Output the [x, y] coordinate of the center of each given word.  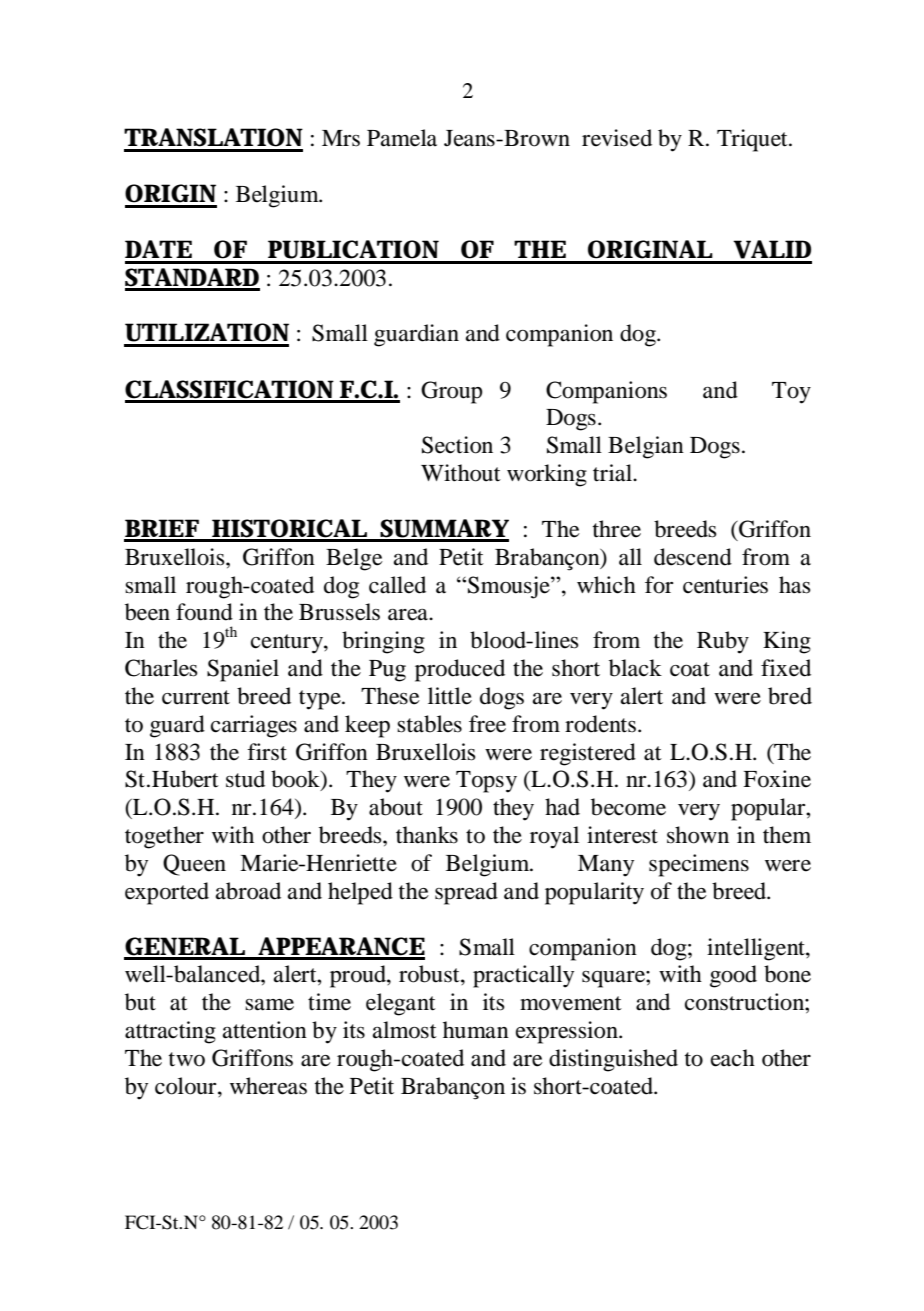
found [204, 612]
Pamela [402, 138]
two [187, 1059]
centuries [725, 585]
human [476, 1030]
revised [617, 138]
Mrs [341, 138]
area [409, 615]
